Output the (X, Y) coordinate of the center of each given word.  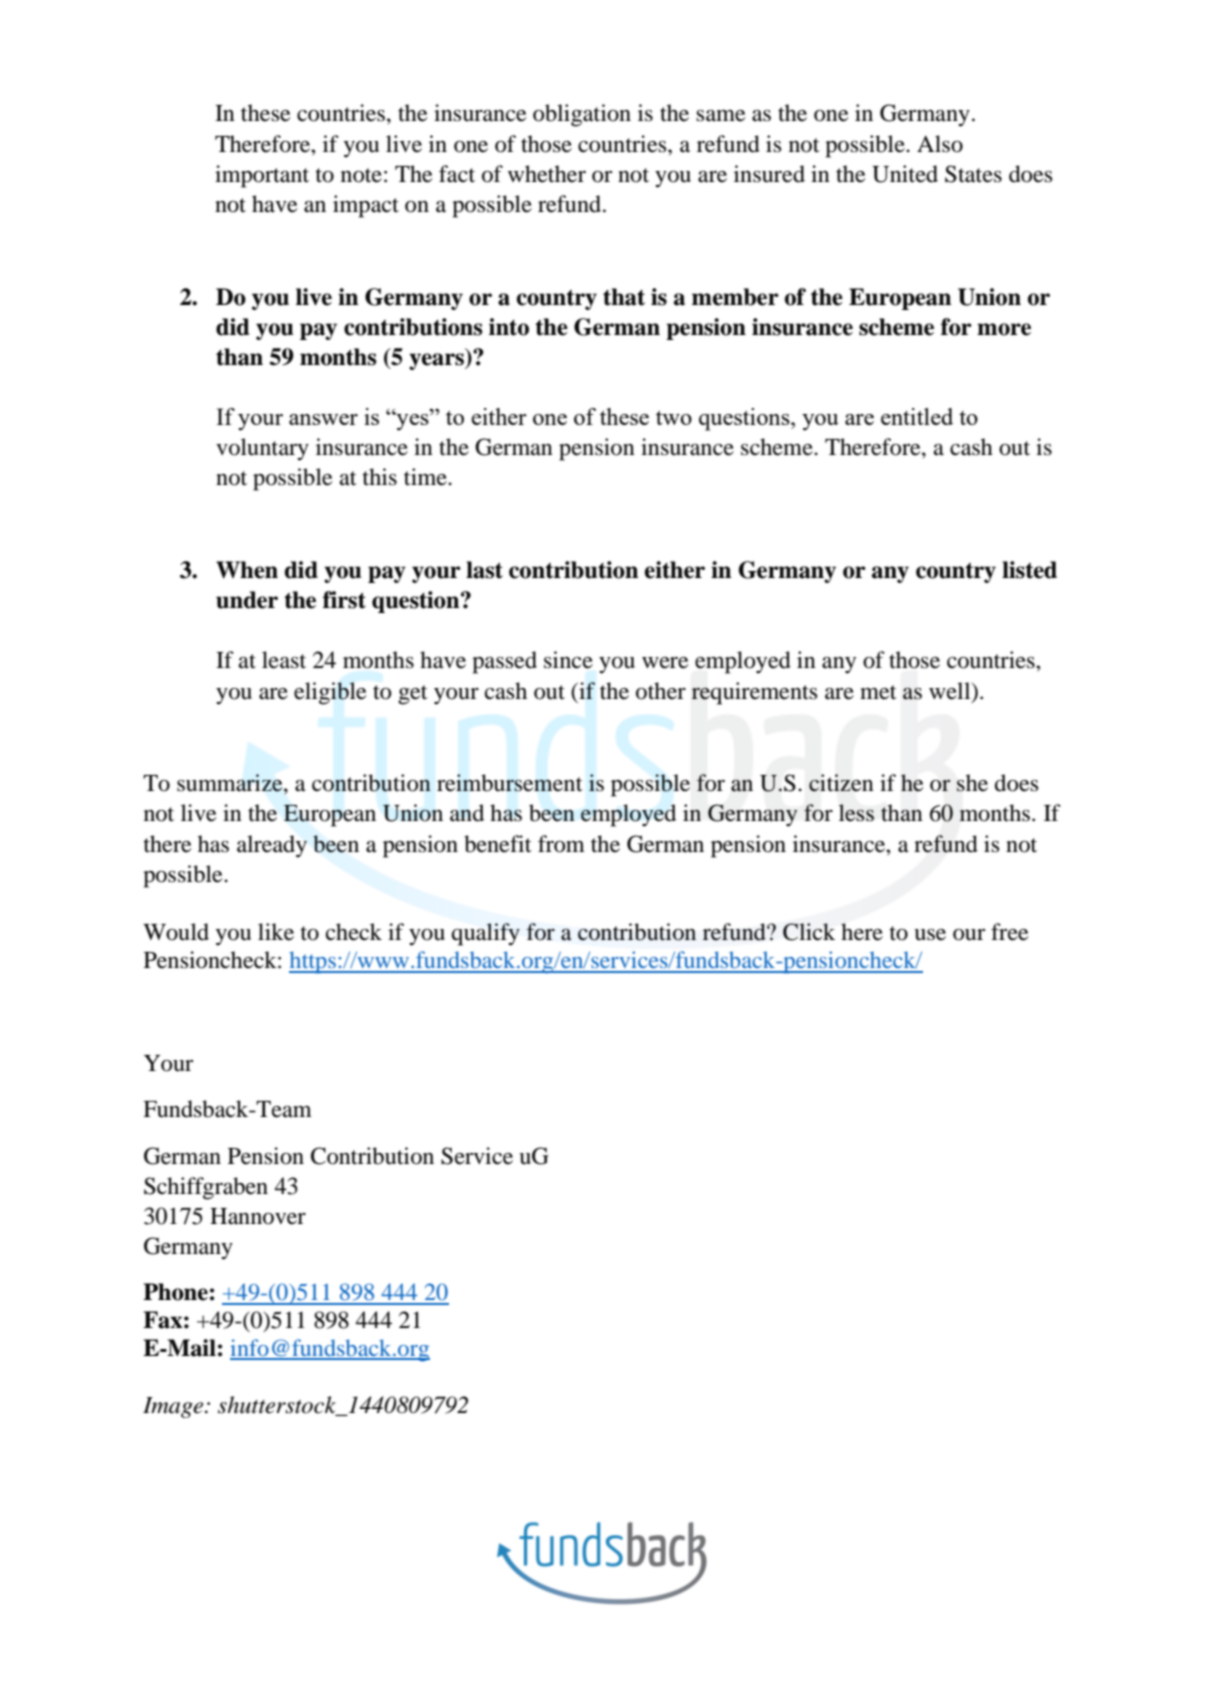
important (262, 176)
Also (940, 144)
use (930, 935)
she (972, 783)
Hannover (258, 1216)
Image (174, 1407)
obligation (582, 115)
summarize (231, 784)
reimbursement (510, 783)
